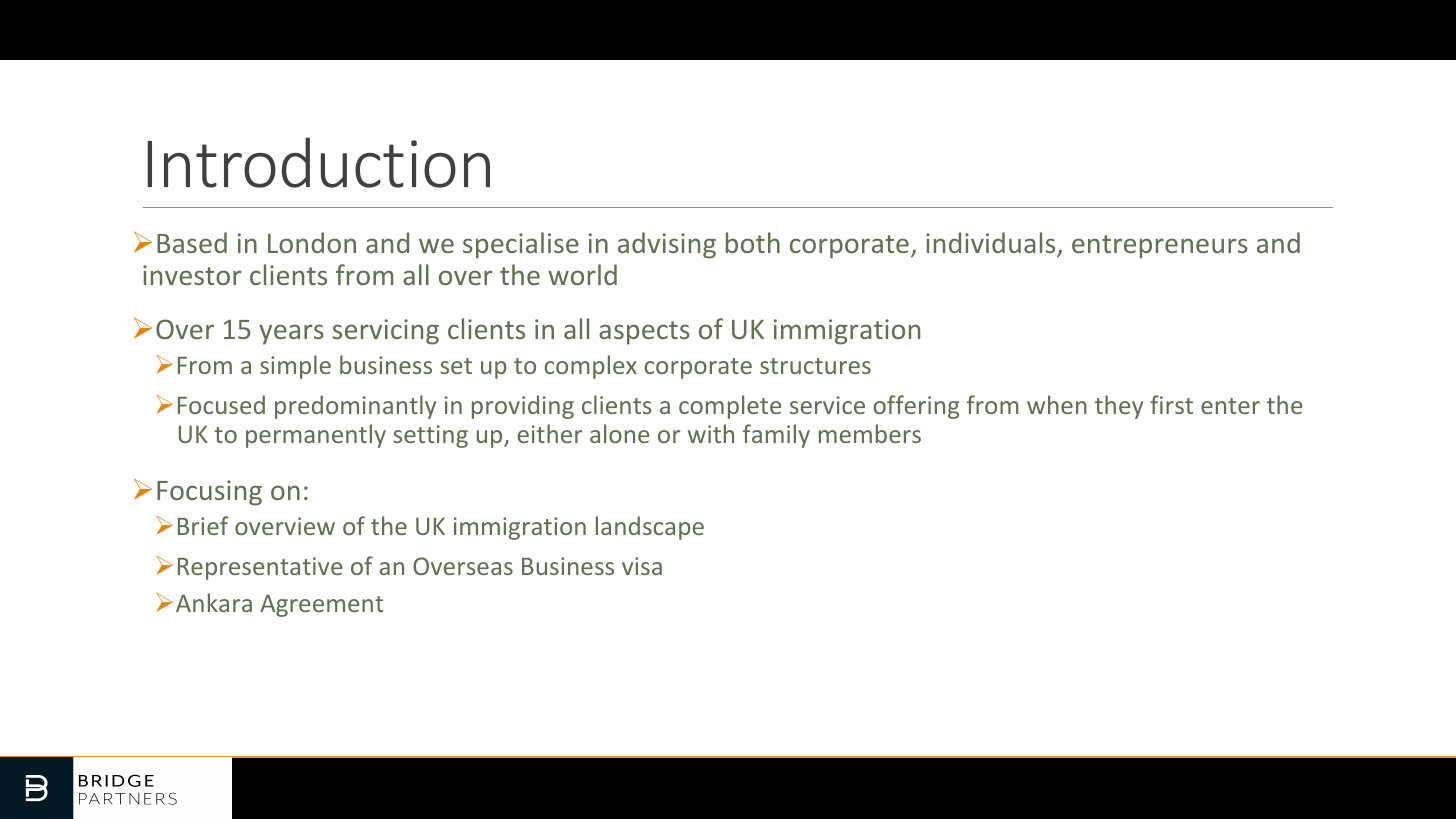  I want to click on Agreement, so click(321, 605).
